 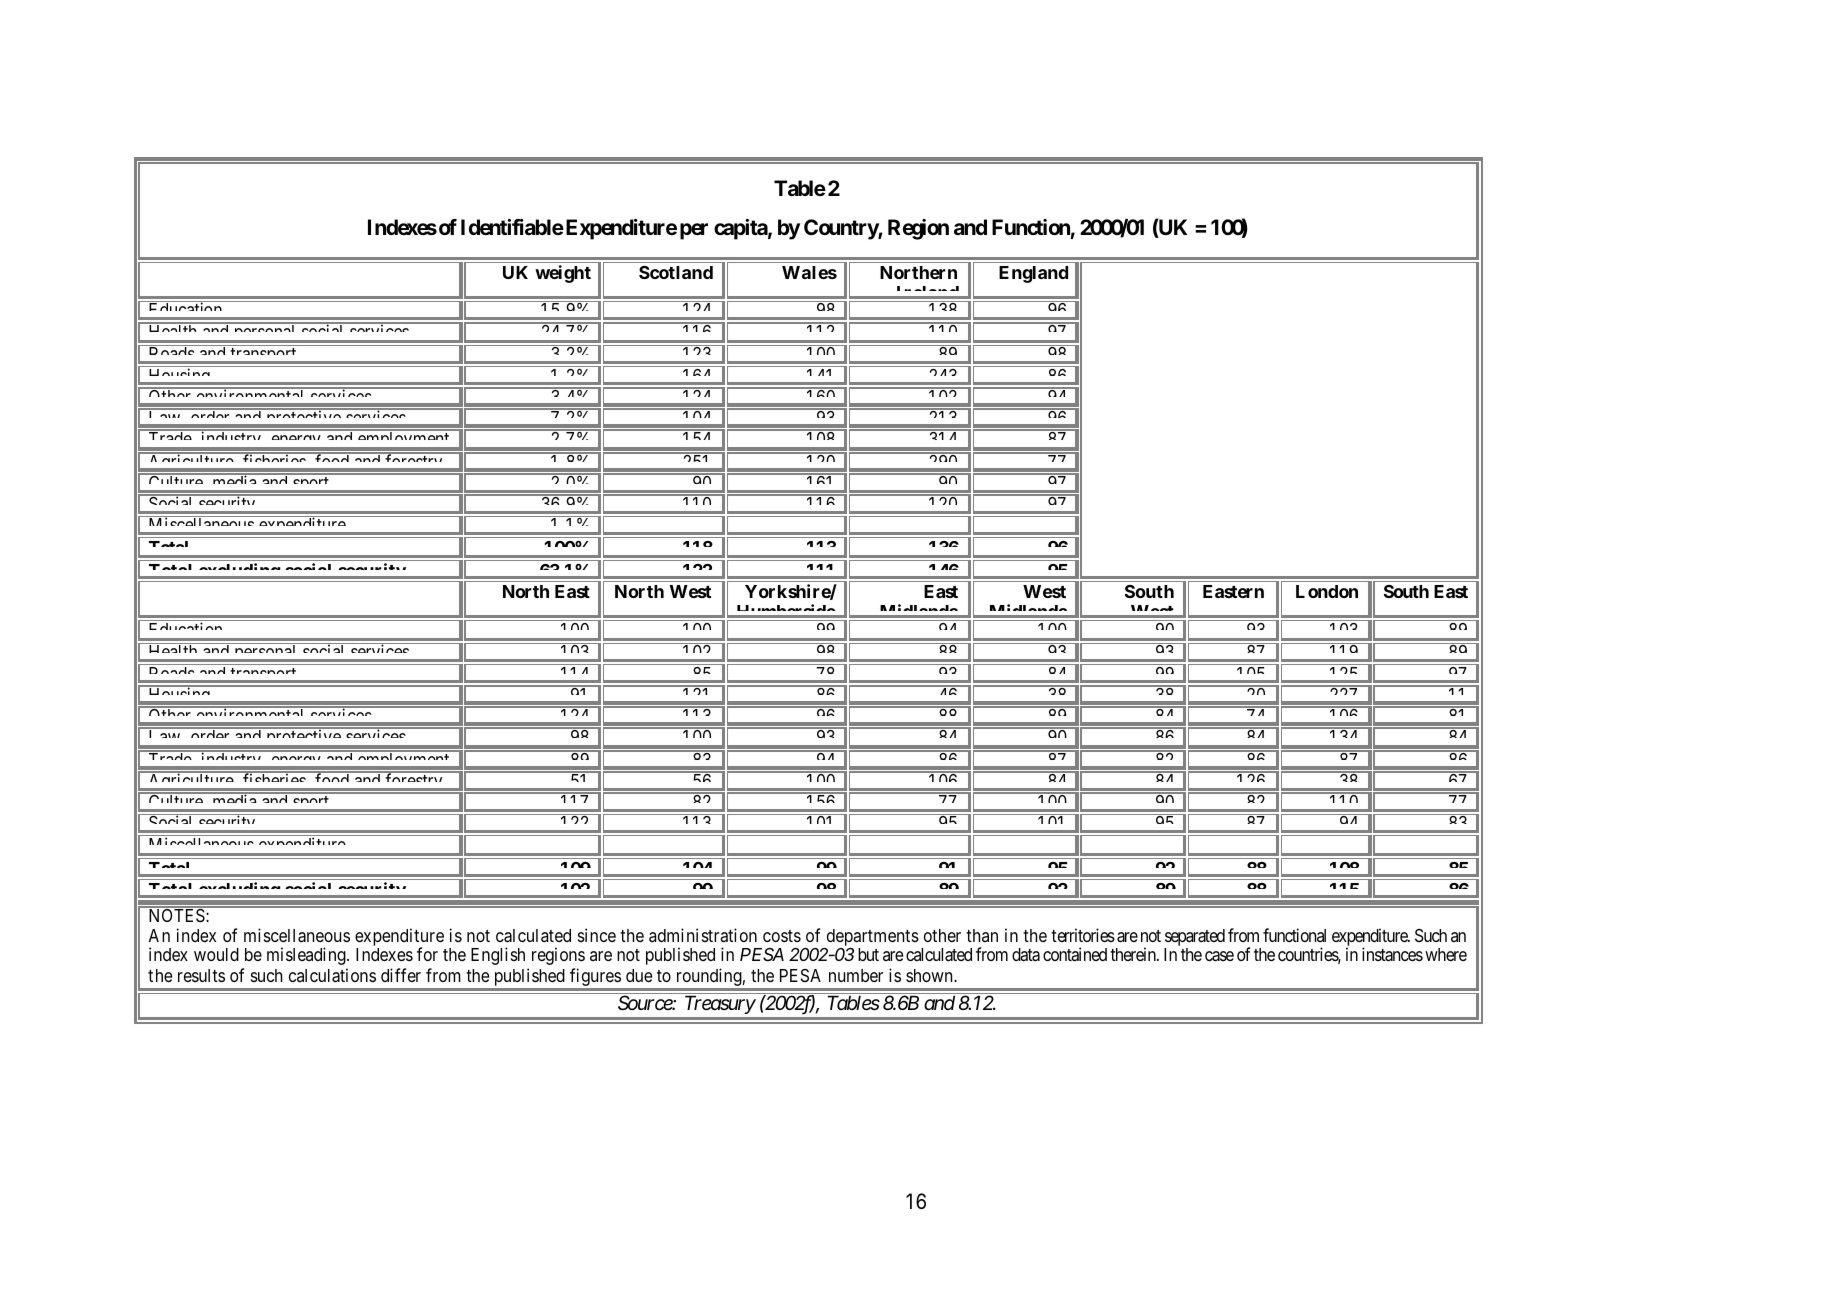 What do you see at coordinates (1219, 956) in the screenshot?
I see `case` at bounding box center [1219, 956].
